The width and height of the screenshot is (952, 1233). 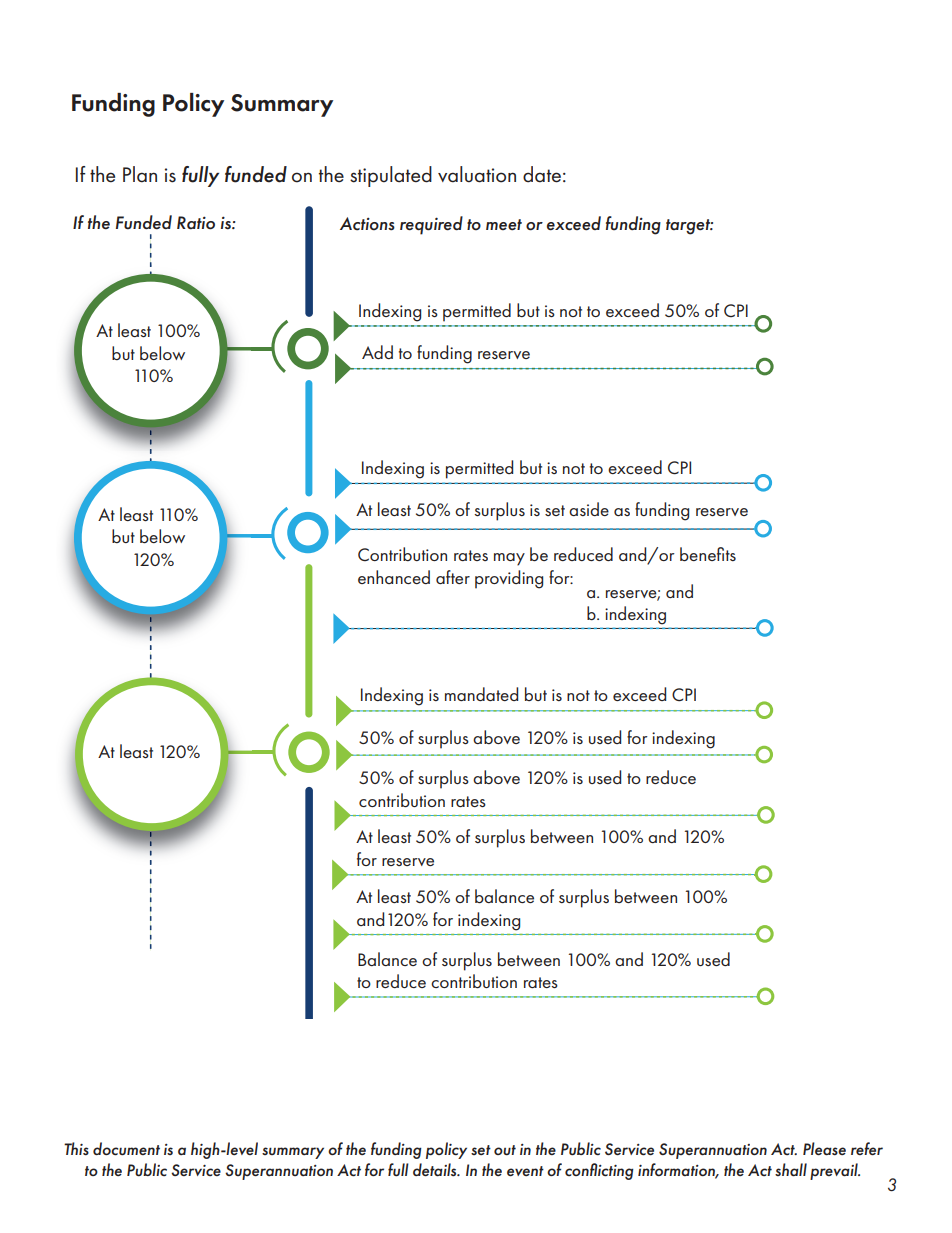 What do you see at coordinates (196, 223) in the screenshot?
I see `Ratio` at bounding box center [196, 223].
